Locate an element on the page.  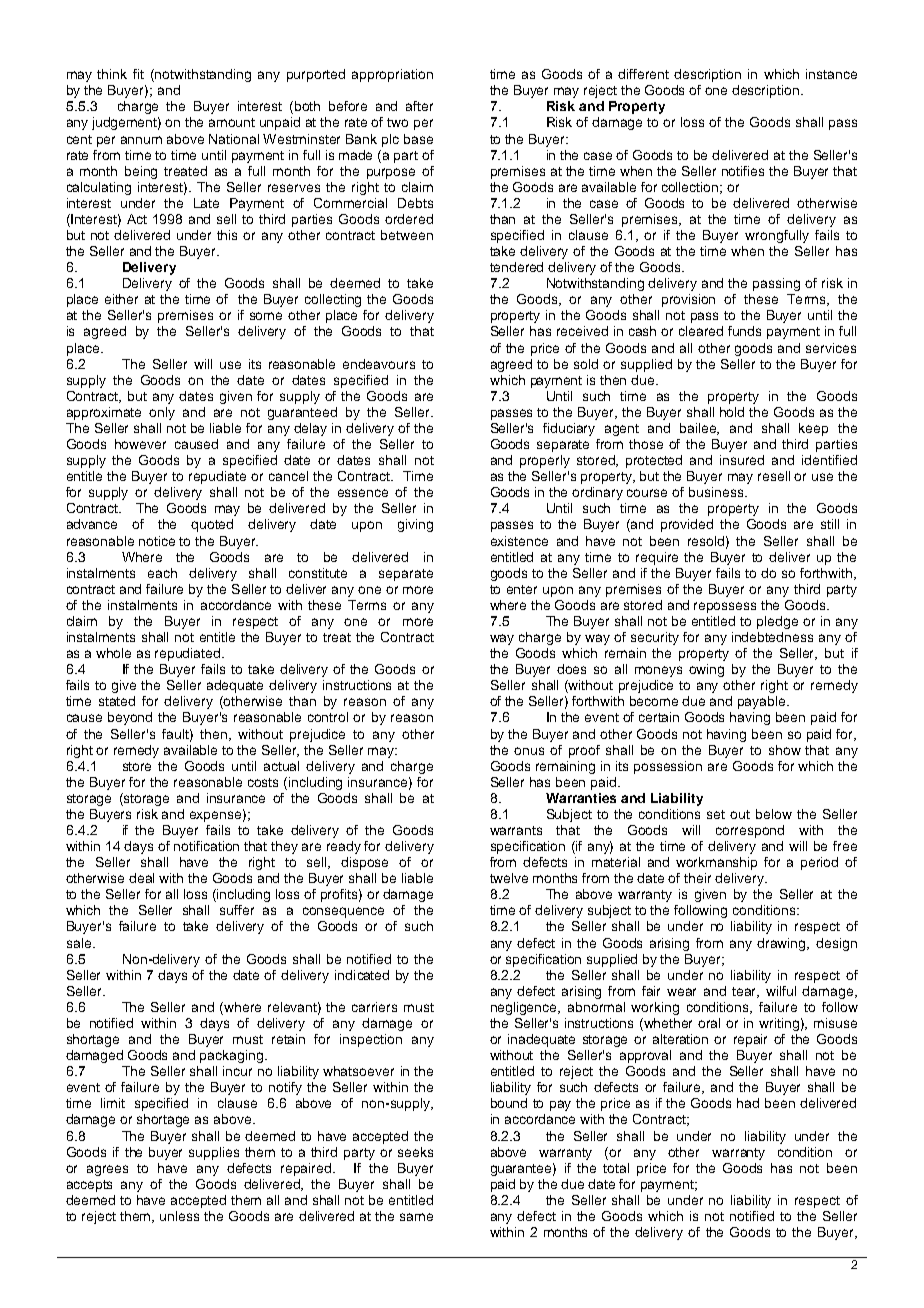
unless is located at coordinates (179, 1216).
